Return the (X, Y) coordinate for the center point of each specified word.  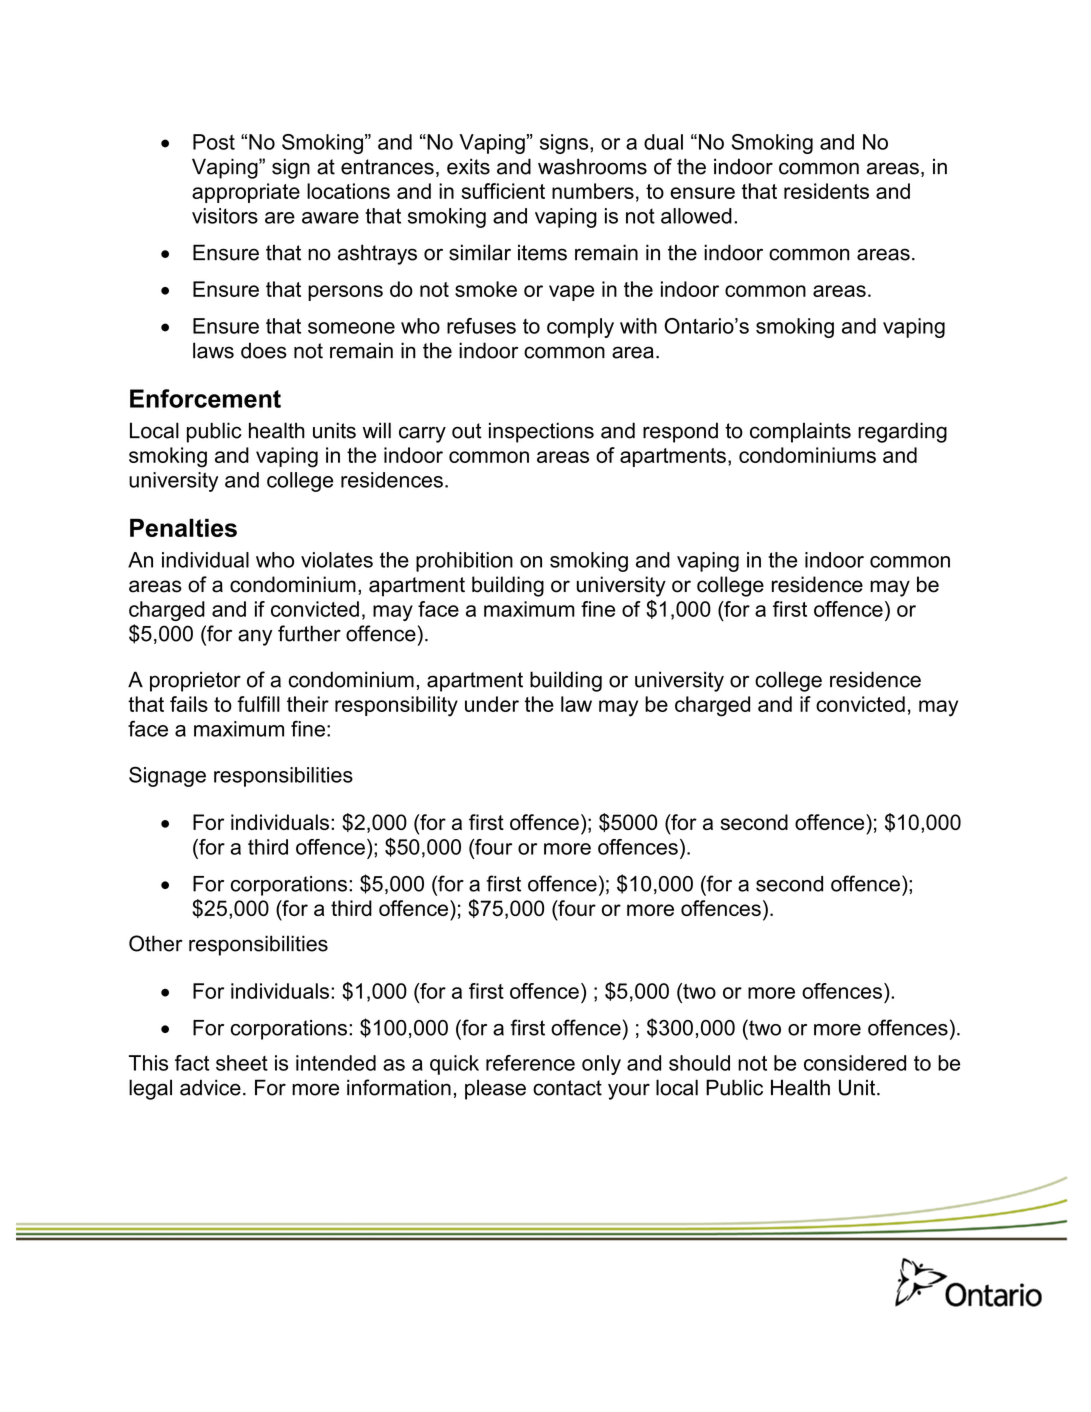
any (255, 637)
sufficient (503, 191)
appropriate (246, 193)
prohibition (464, 562)
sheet (242, 1063)
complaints (800, 432)
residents (826, 191)
